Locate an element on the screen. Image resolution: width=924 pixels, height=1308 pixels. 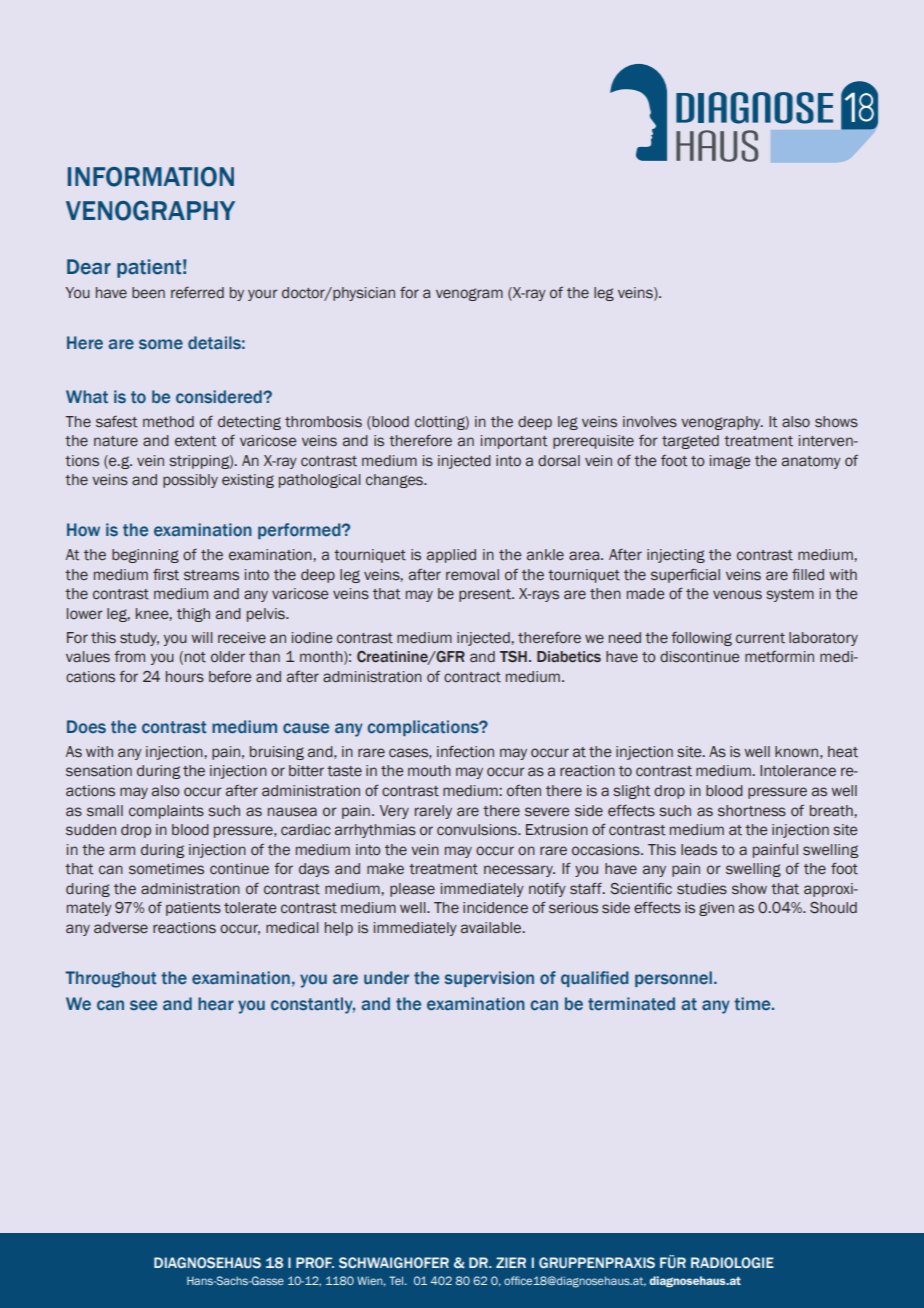
adverse is located at coordinates (121, 927).
